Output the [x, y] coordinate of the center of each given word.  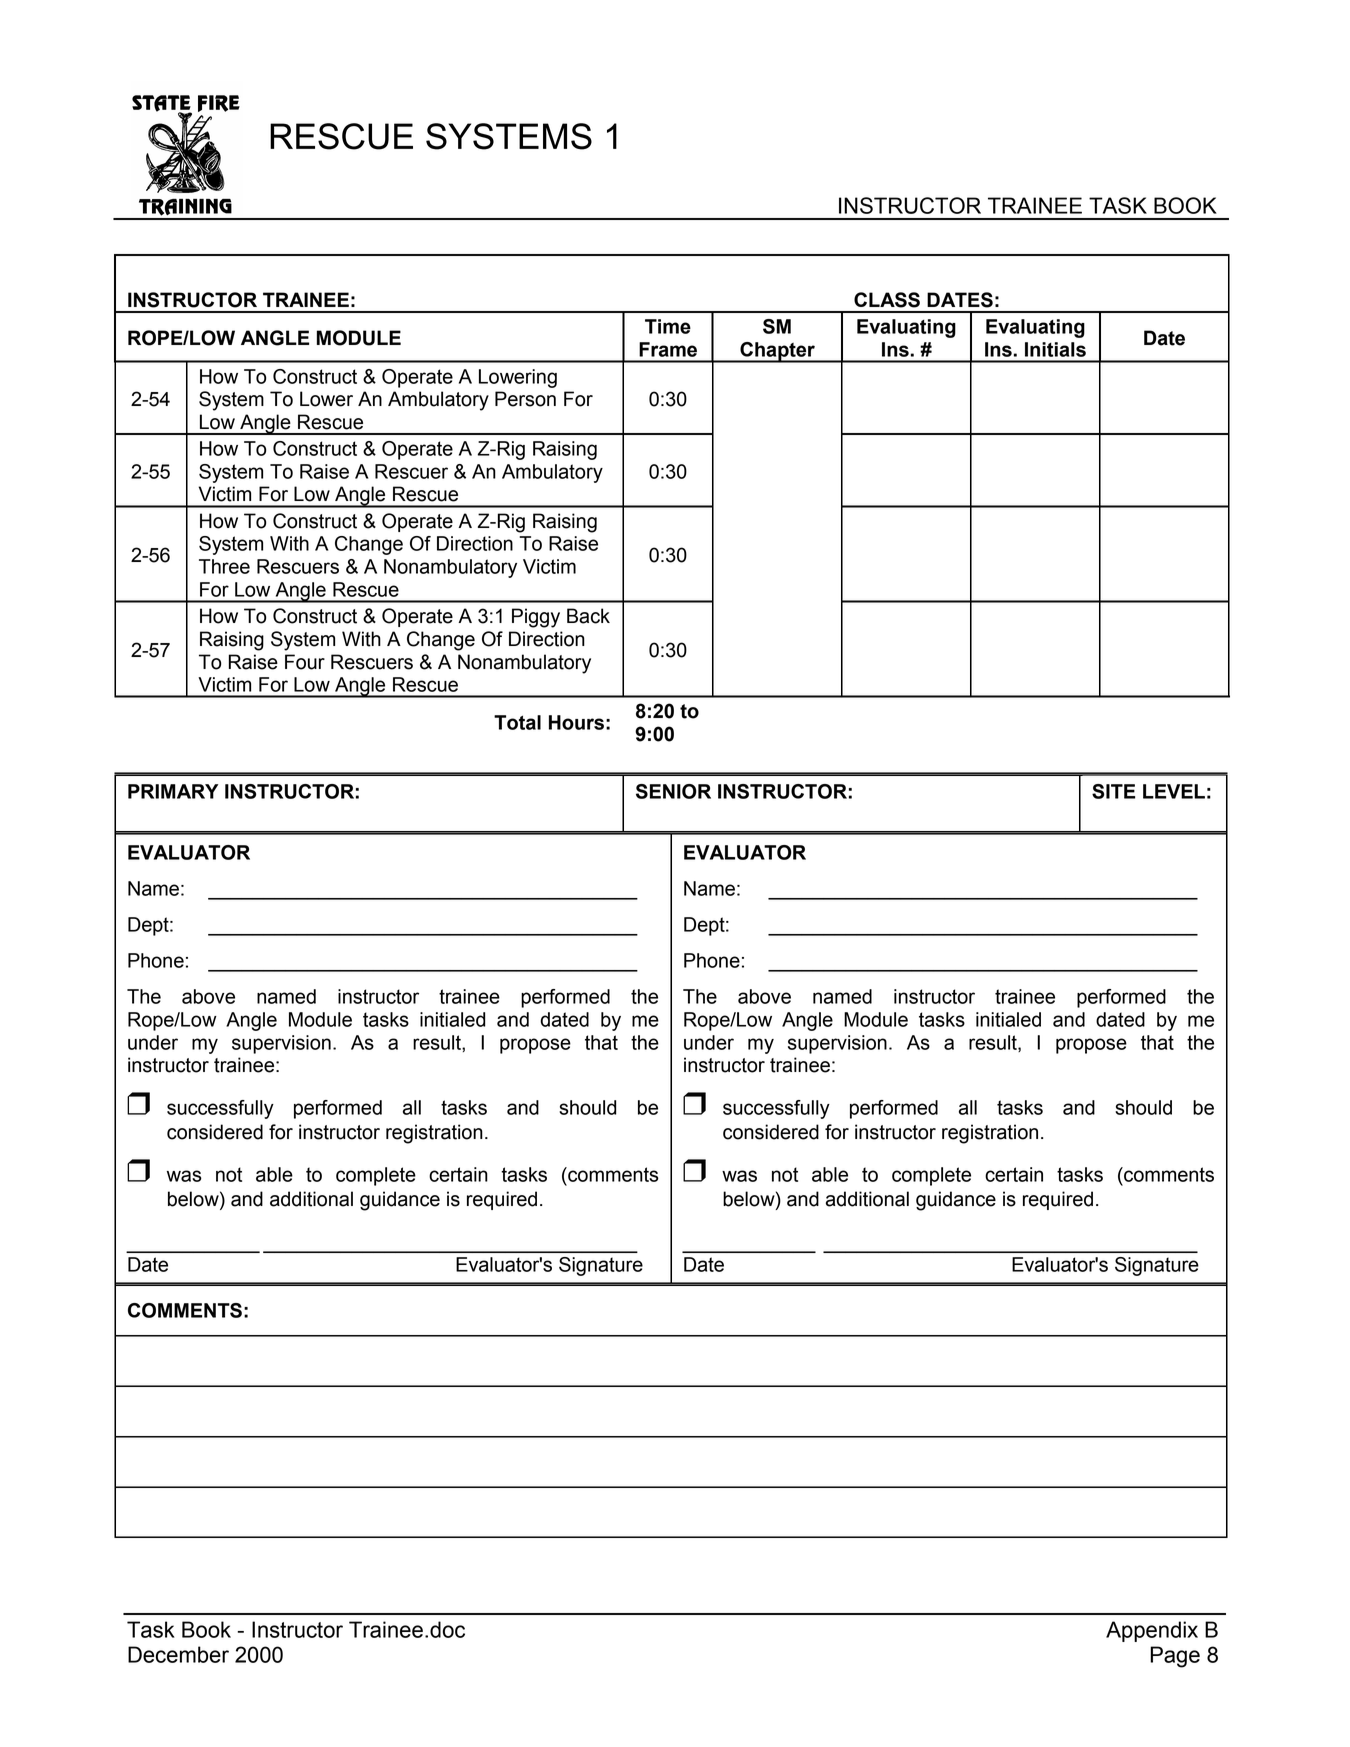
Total [517, 722]
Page [1175, 1657]
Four [305, 662]
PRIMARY [173, 791]
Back [588, 616]
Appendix [1152, 1631]
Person [525, 399]
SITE [1113, 791]
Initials [1055, 349]
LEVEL [1174, 791]
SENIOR [673, 791]
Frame [668, 349]
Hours [576, 722]
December [178, 1654]
